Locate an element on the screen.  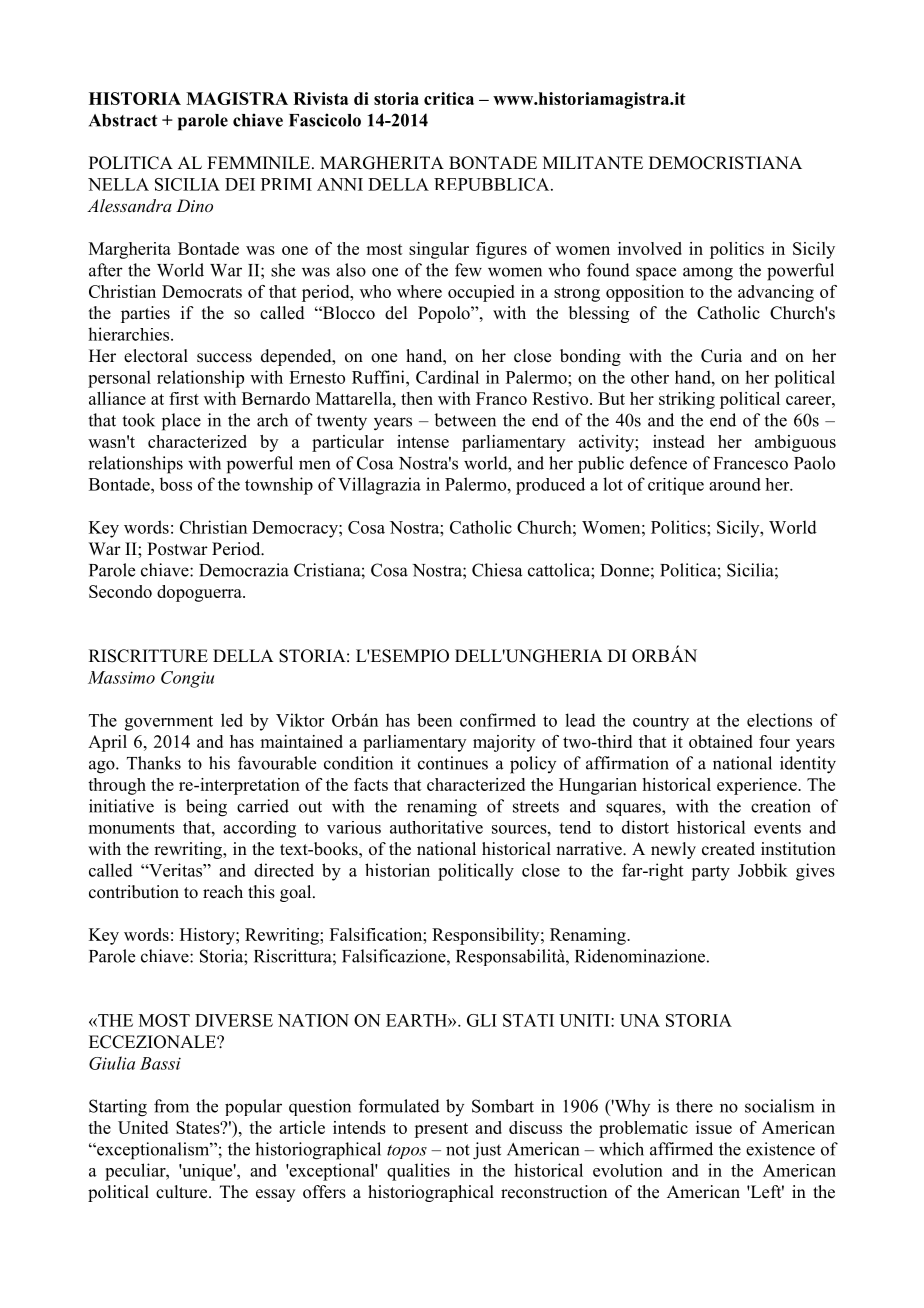
elections is located at coordinates (779, 720).
